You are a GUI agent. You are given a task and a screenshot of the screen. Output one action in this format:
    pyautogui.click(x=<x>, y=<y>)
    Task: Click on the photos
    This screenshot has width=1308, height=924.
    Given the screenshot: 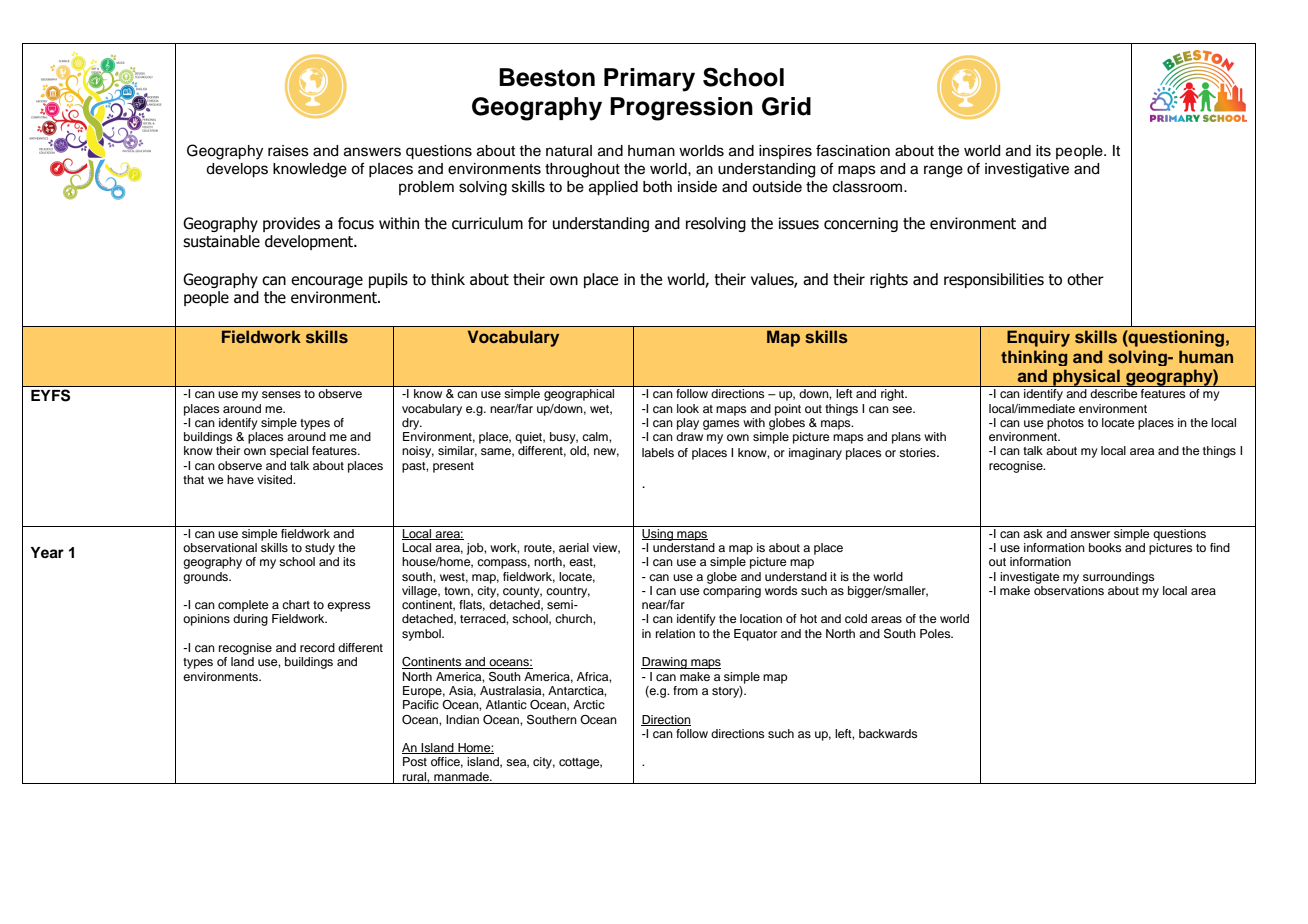 What is the action you would take?
    pyautogui.click(x=1065, y=424)
